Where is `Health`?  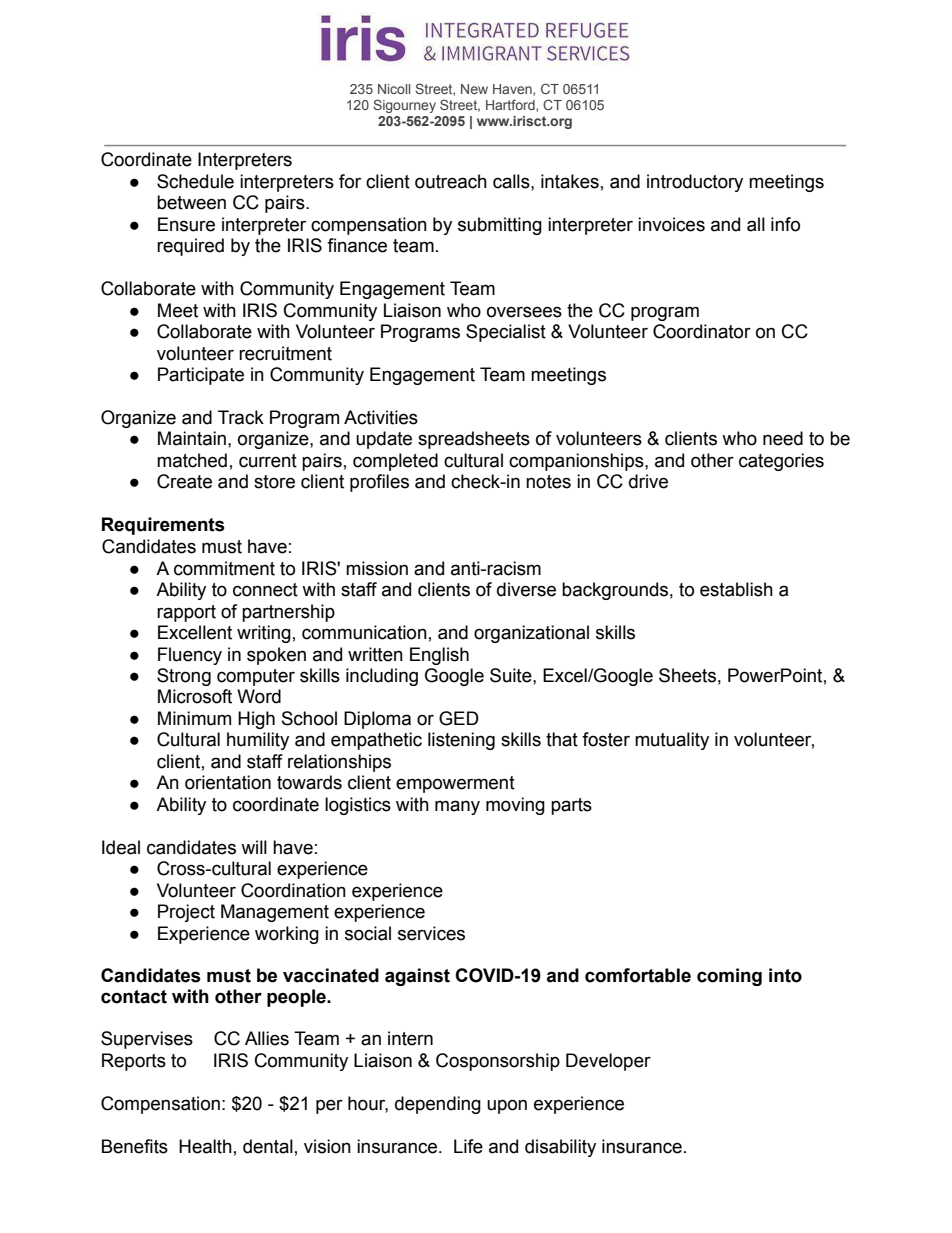
Health is located at coordinates (205, 1146).
